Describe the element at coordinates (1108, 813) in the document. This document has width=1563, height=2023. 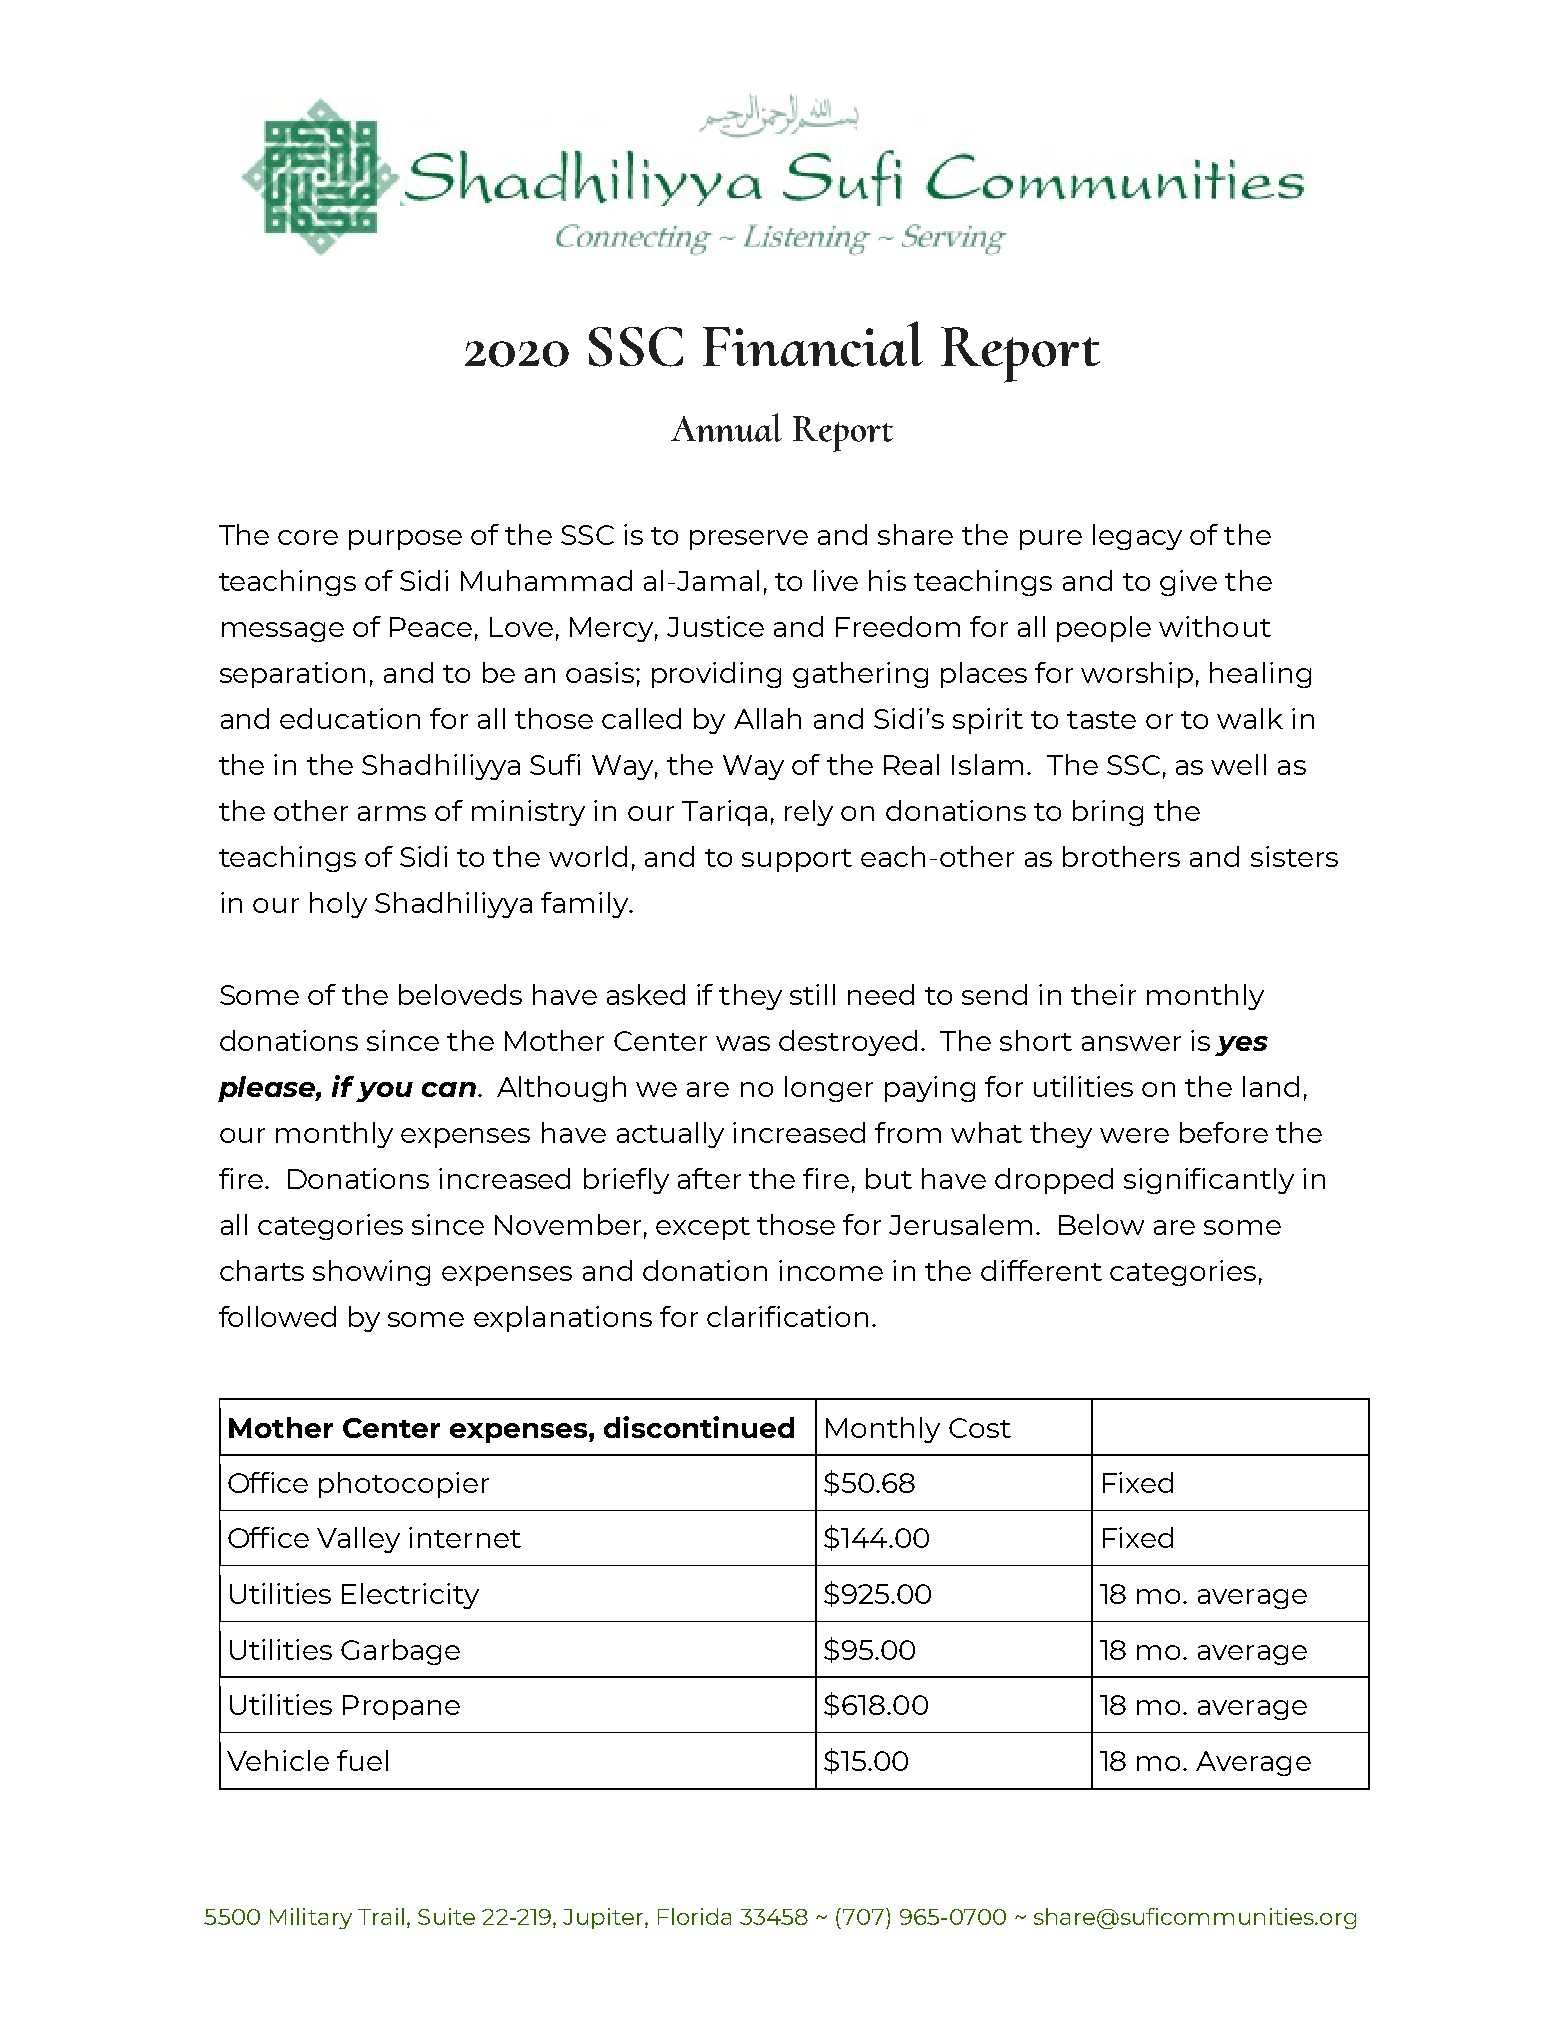
I see `bring` at that location.
